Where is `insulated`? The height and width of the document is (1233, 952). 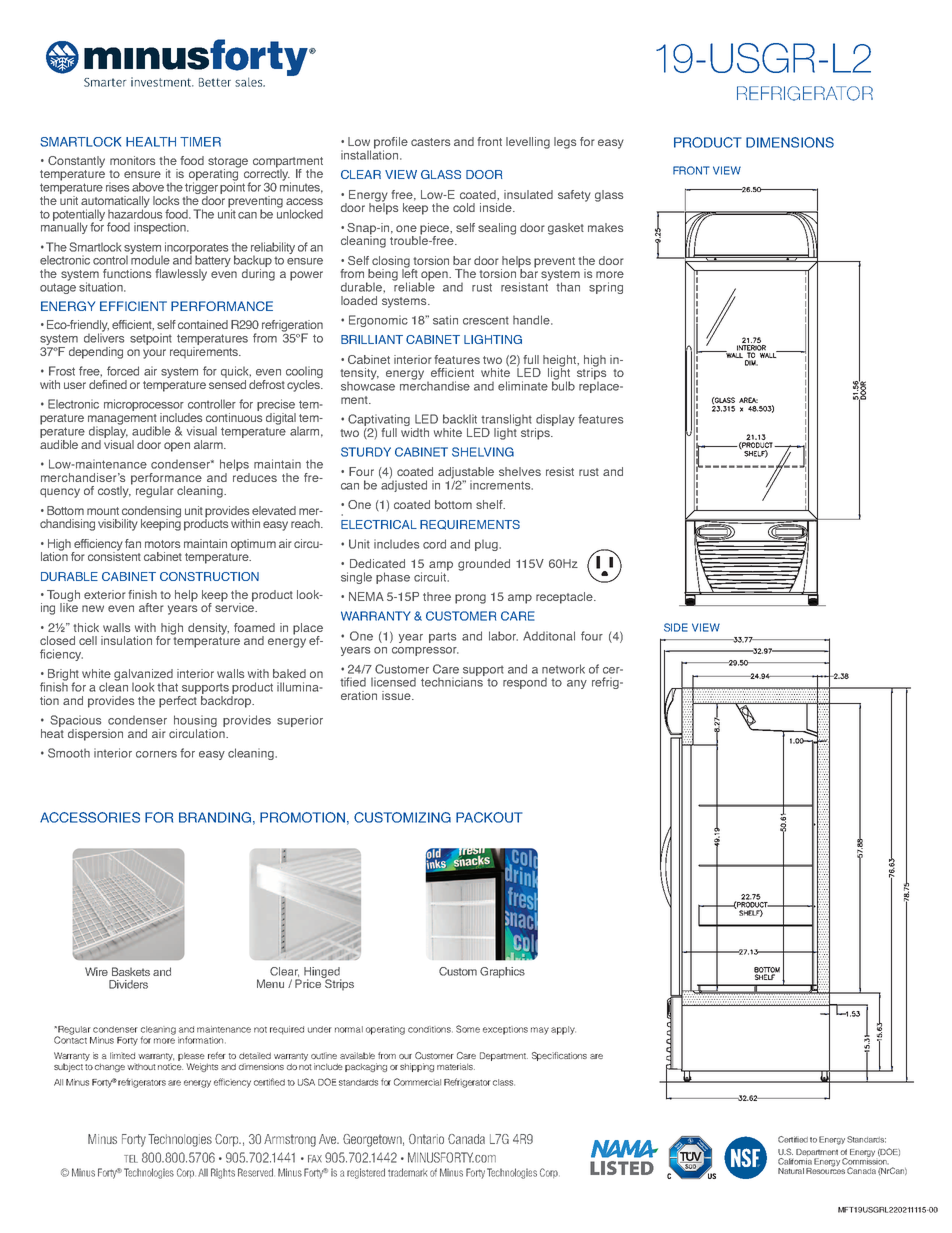 insulated is located at coordinates (528, 194).
